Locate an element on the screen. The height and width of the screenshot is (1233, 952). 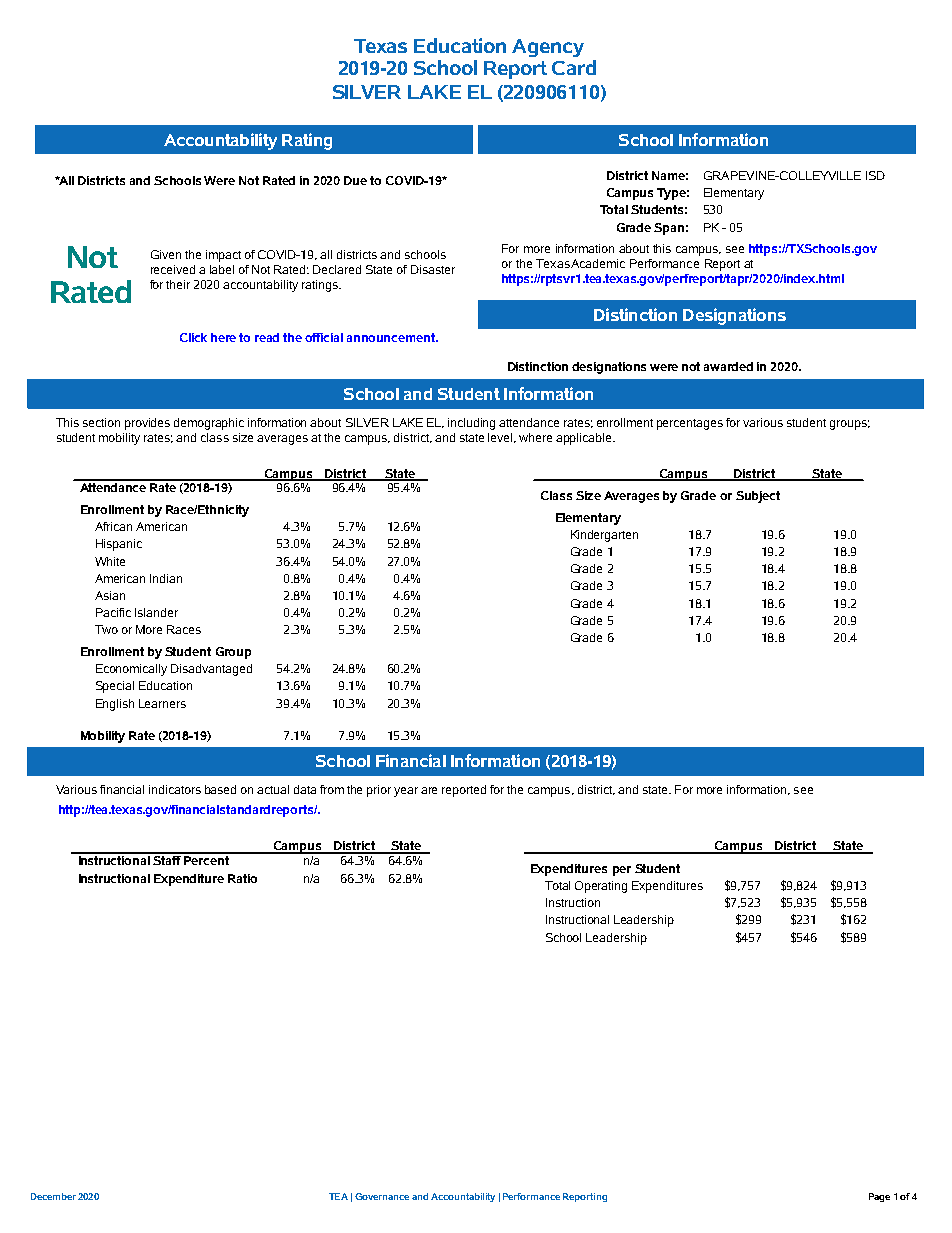
Card is located at coordinates (574, 67).
